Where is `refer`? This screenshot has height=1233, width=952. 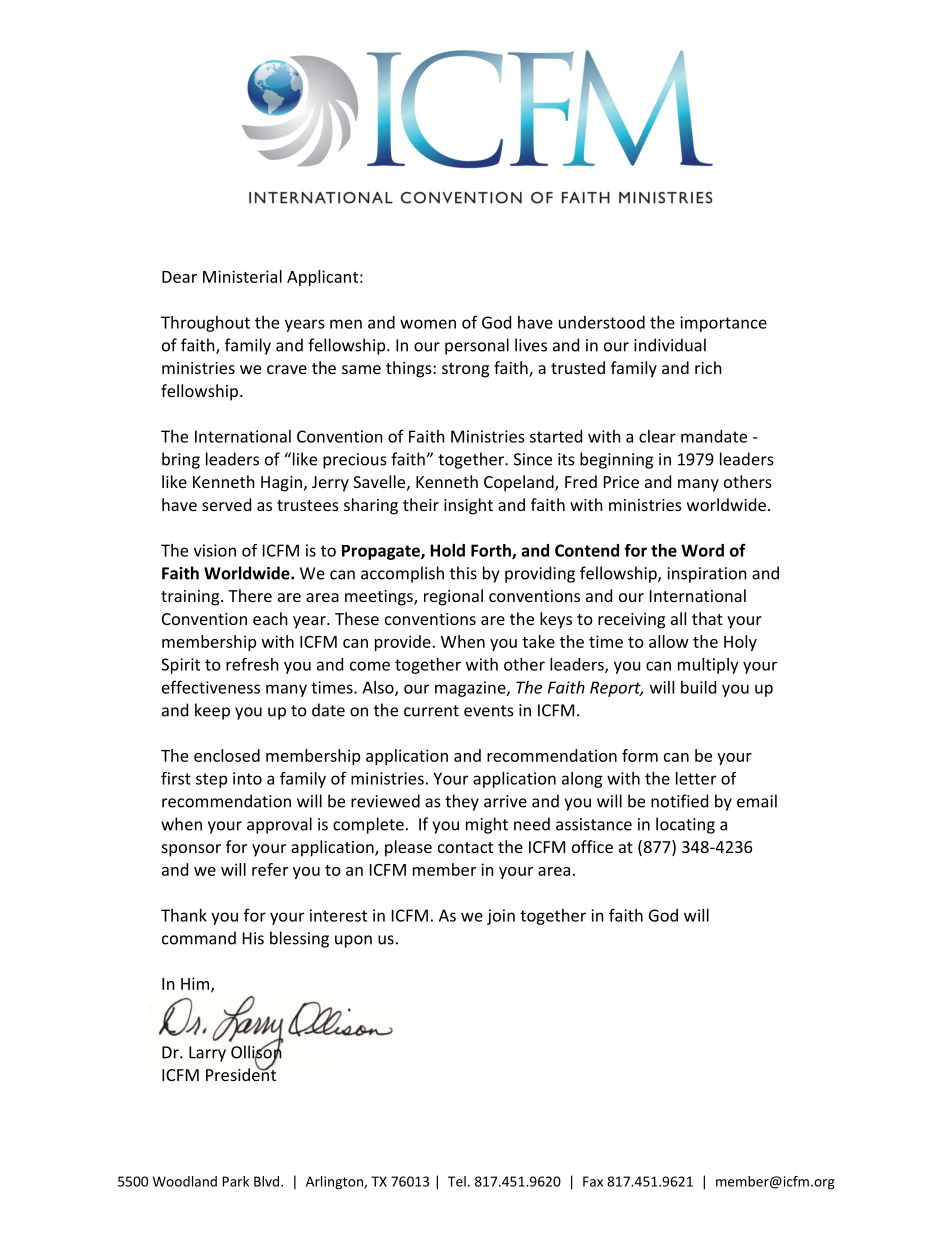
refer is located at coordinates (270, 869).
